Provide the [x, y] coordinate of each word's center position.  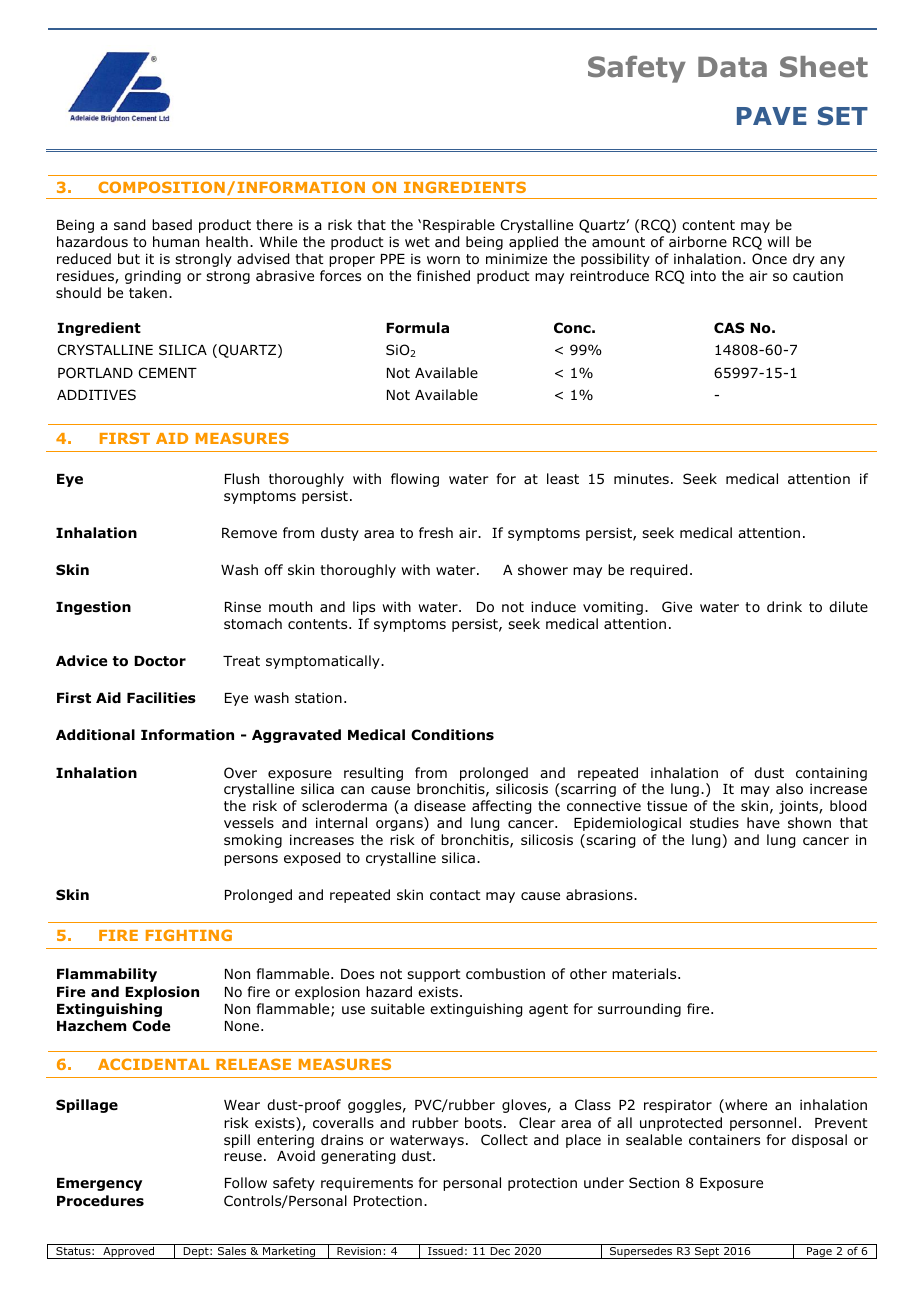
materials [645, 973]
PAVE [772, 116]
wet [417, 242]
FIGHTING [189, 935]
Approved [129, 1252]
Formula [417, 328]
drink [784, 606]
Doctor [160, 661]
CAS [729, 327]
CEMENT [168, 372]
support [434, 975]
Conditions [452, 735]
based [172, 224]
